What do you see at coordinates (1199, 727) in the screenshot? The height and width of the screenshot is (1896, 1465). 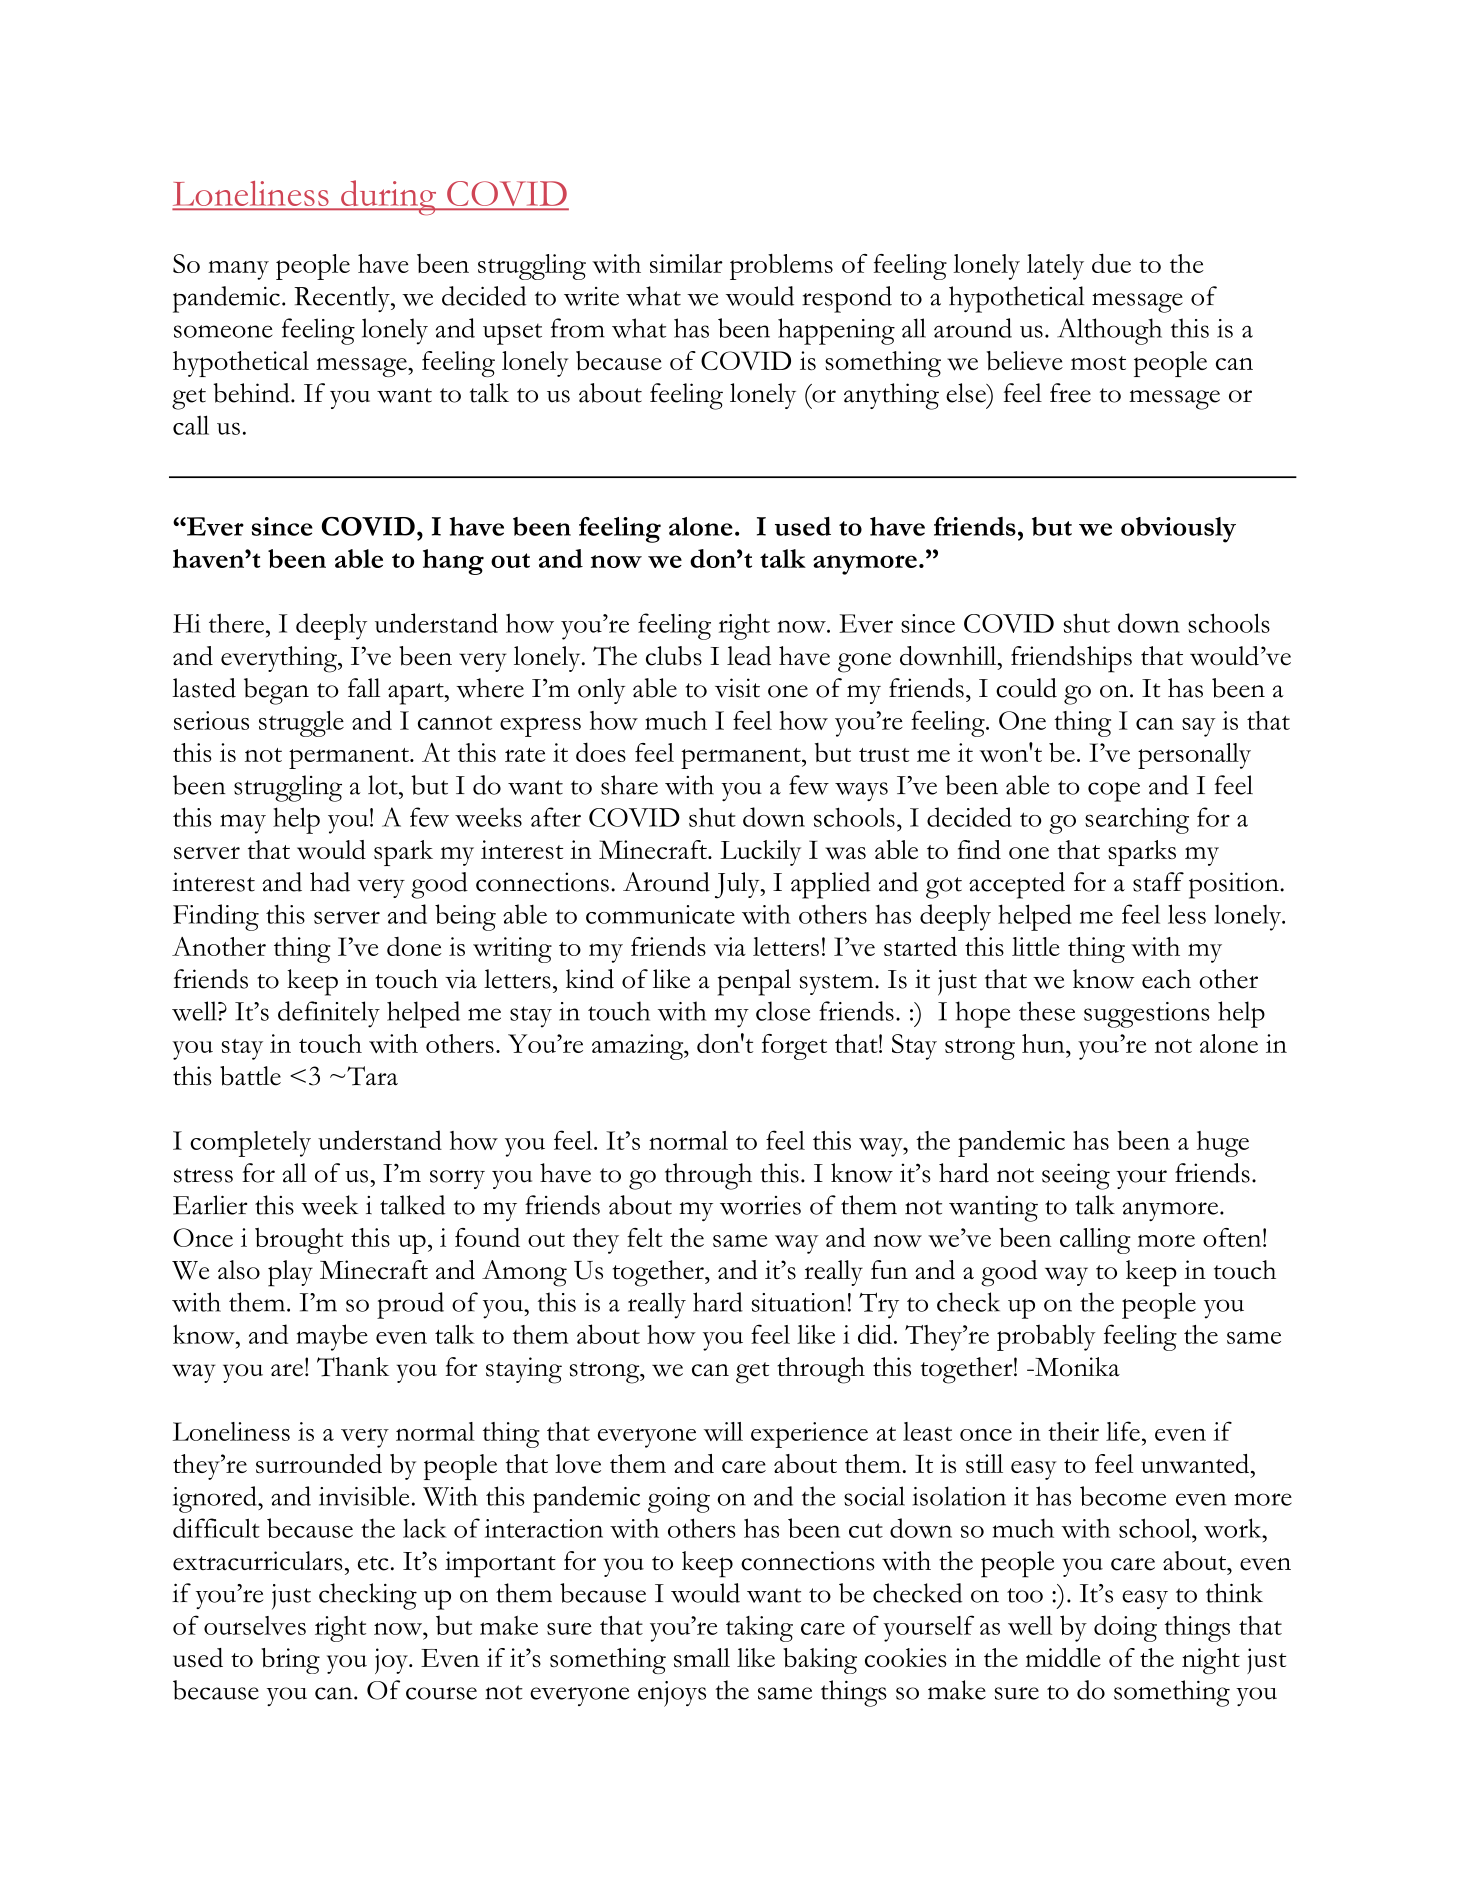 I see `say` at bounding box center [1199, 727].
